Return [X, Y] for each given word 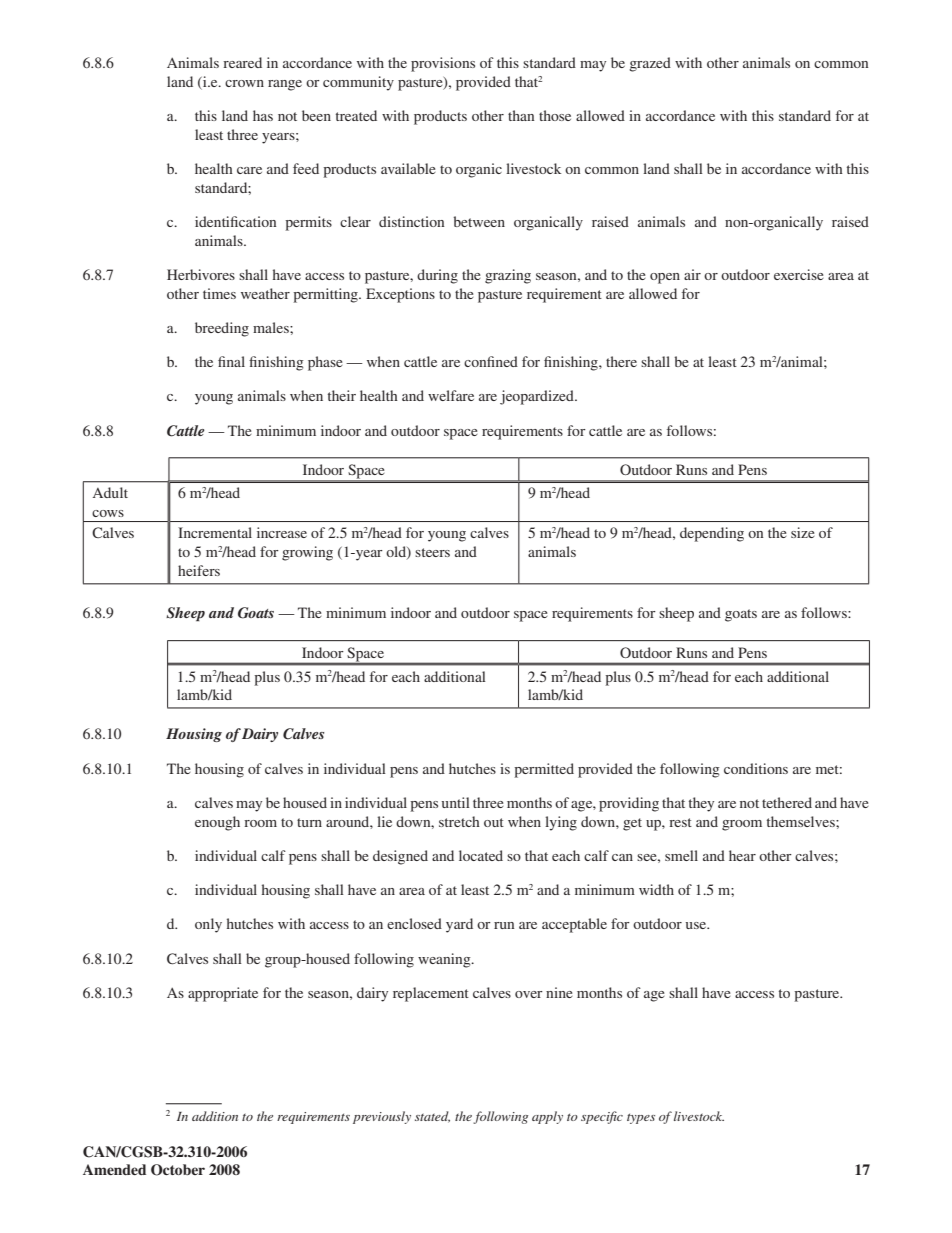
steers [432, 552]
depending [712, 534]
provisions [443, 64]
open [665, 278]
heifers [199, 570]
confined [491, 361]
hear [742, 855]
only [208, 925]
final [231, 361]
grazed [650, 64]
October [178, 1170]
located [481, 855]
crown [244, 83]
